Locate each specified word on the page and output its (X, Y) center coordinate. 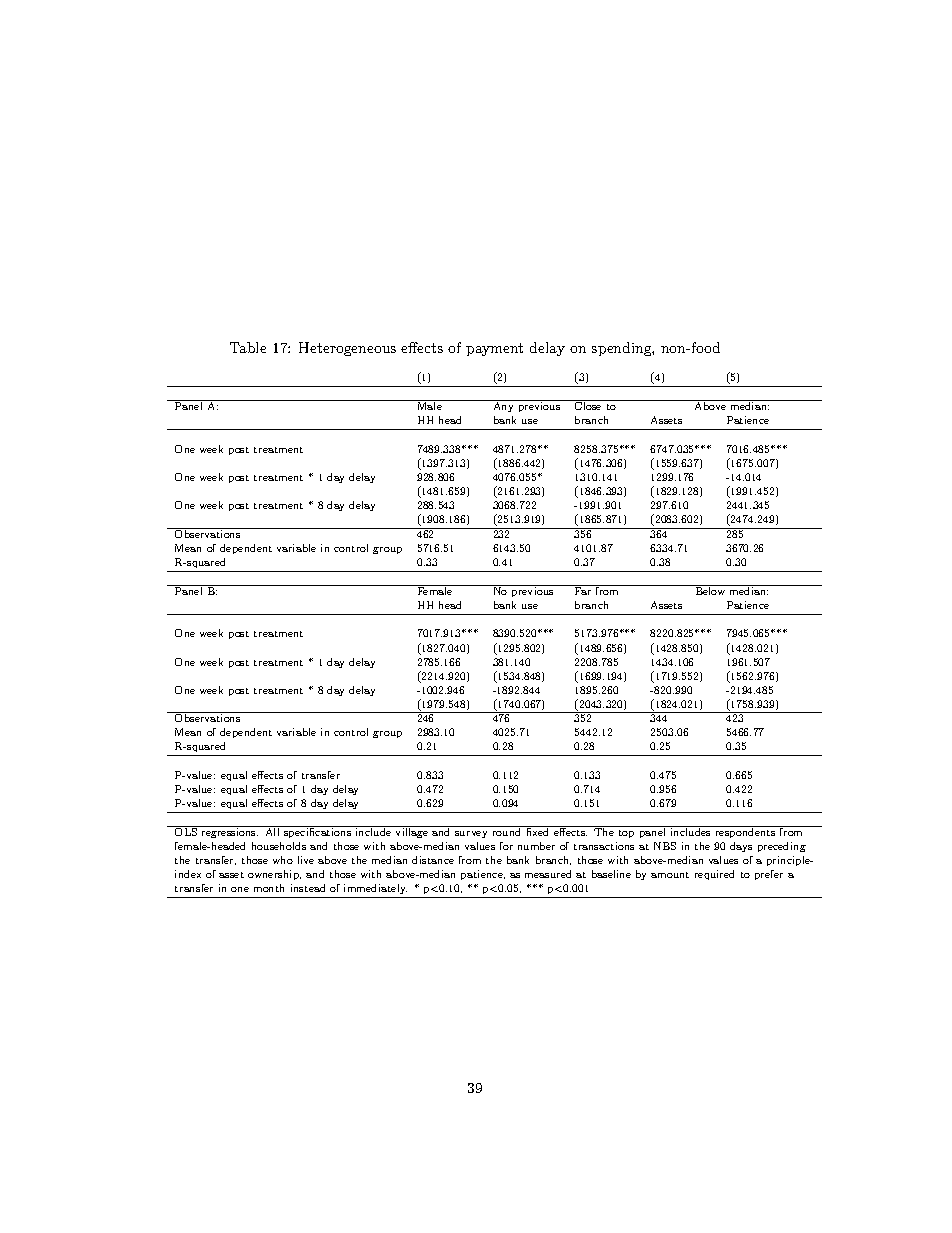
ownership (274, 875)
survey (471, 834)
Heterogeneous (347, 349)
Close (588, 405)
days (741, 847)
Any (503, 406)
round (507, 831)
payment (494, 349)
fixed (538, 831)
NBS (665, 846)
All (272, 831)
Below (710, 590)
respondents (745, 832)
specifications (318, 832)
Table (248, 347)
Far (583, 590)
